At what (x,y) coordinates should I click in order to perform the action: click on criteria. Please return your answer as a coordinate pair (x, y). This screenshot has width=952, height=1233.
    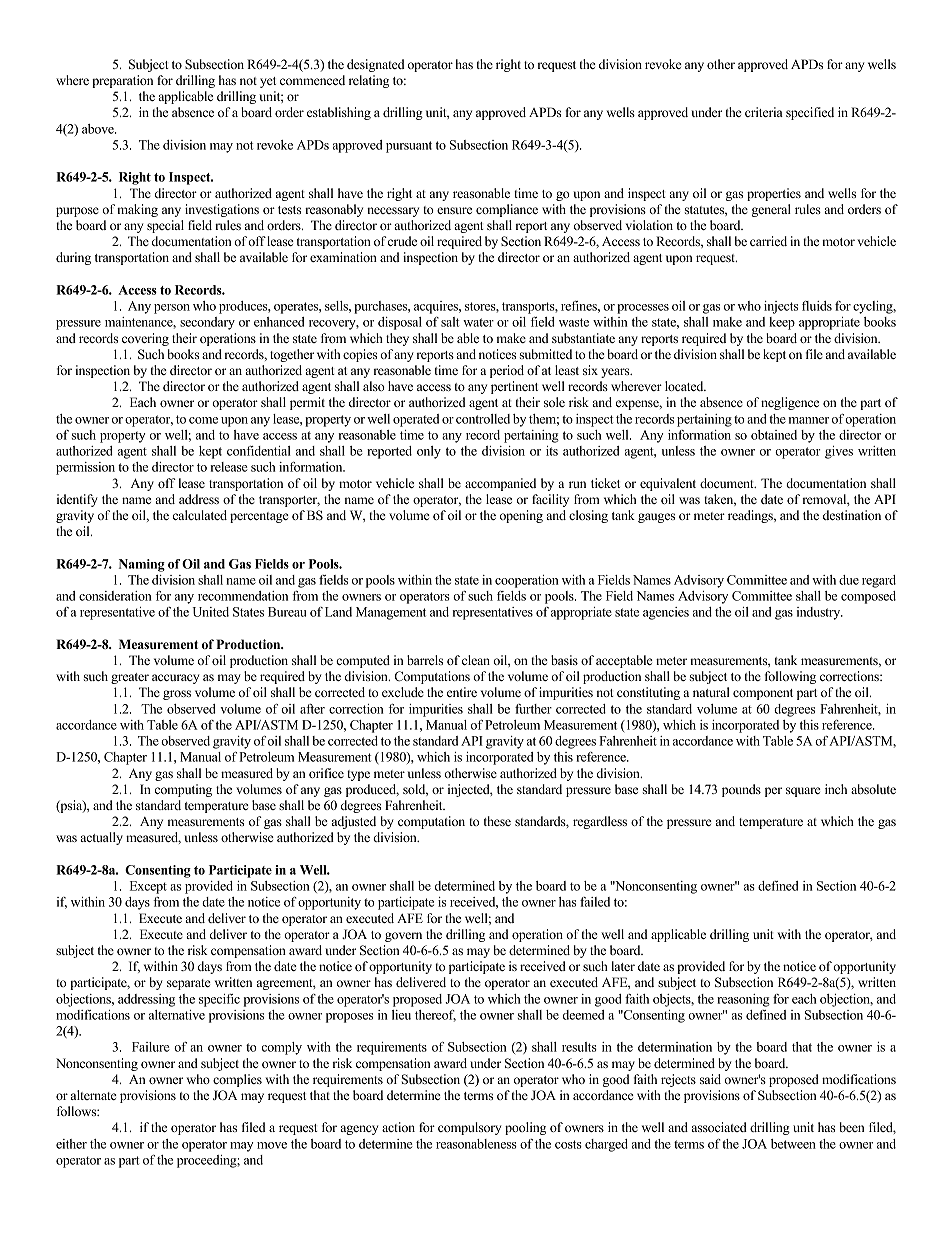
    Looking at the image, I should click on (764, 112).
